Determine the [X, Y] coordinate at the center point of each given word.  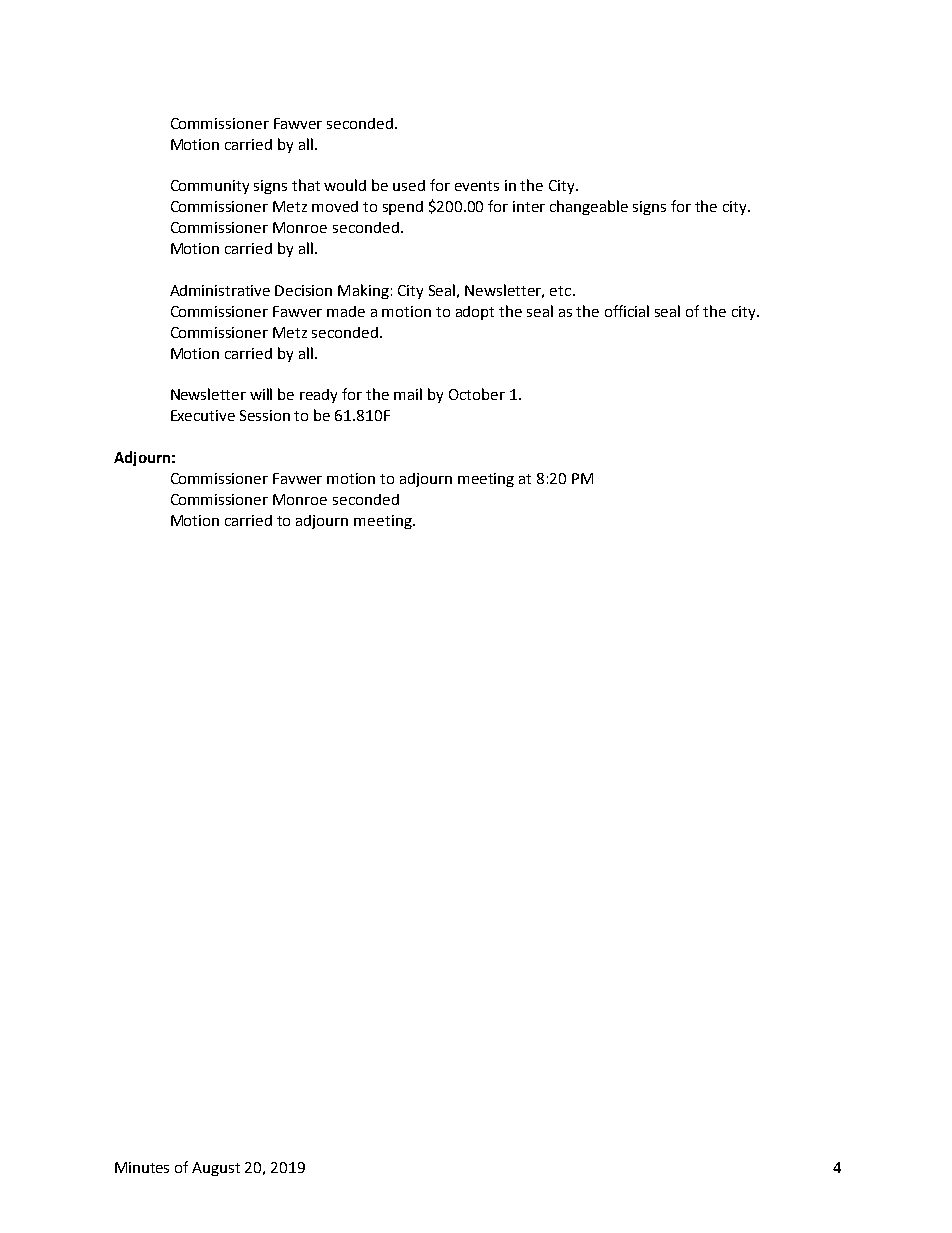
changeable [589, 207]
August [216, 1169]
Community [210, 187]
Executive [203, 415]
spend [403, 208]
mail [408, 394]
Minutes [142, 1167]
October [477, 394]
